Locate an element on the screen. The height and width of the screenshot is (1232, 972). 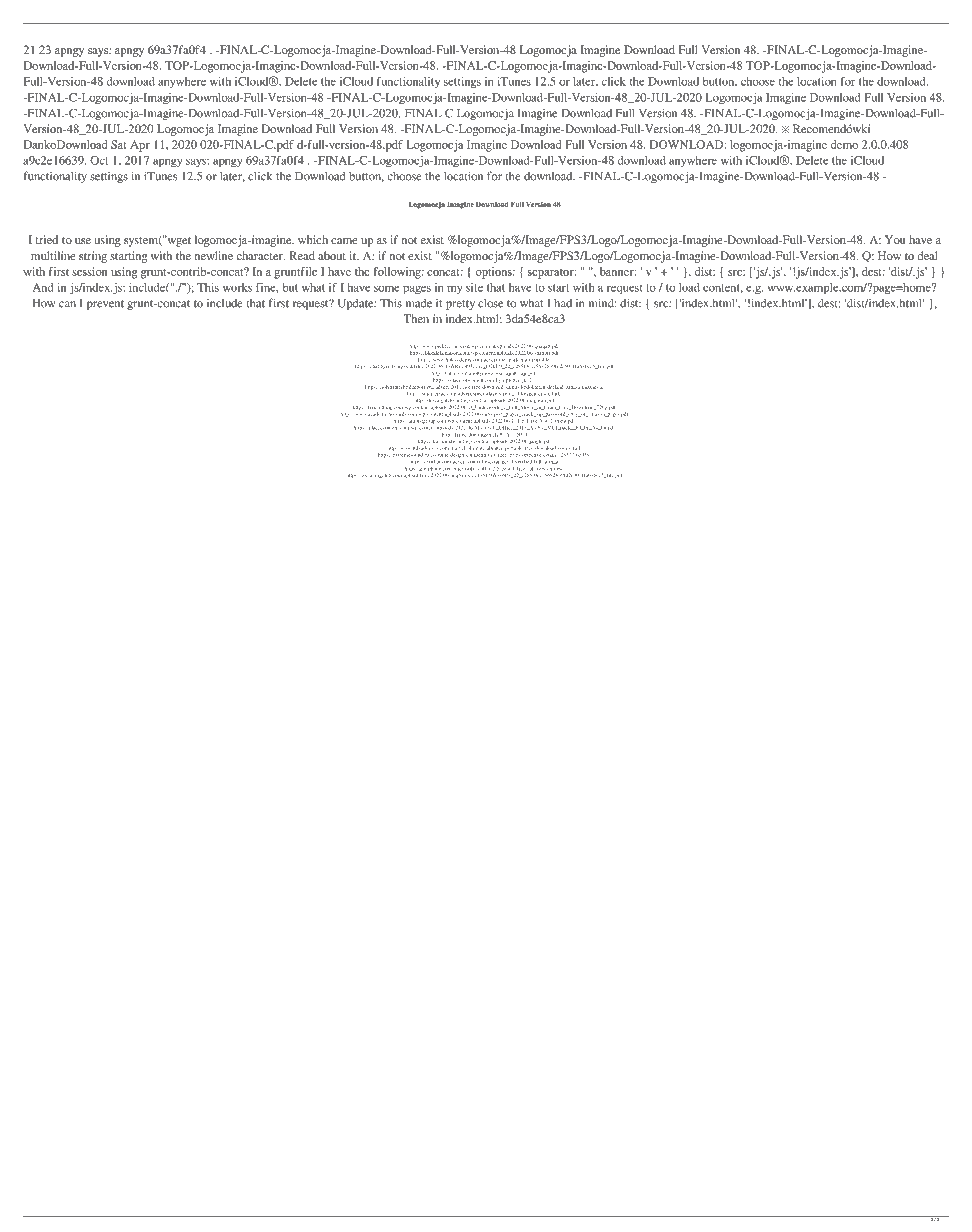
prevent is located at coordinates (105, 305).
